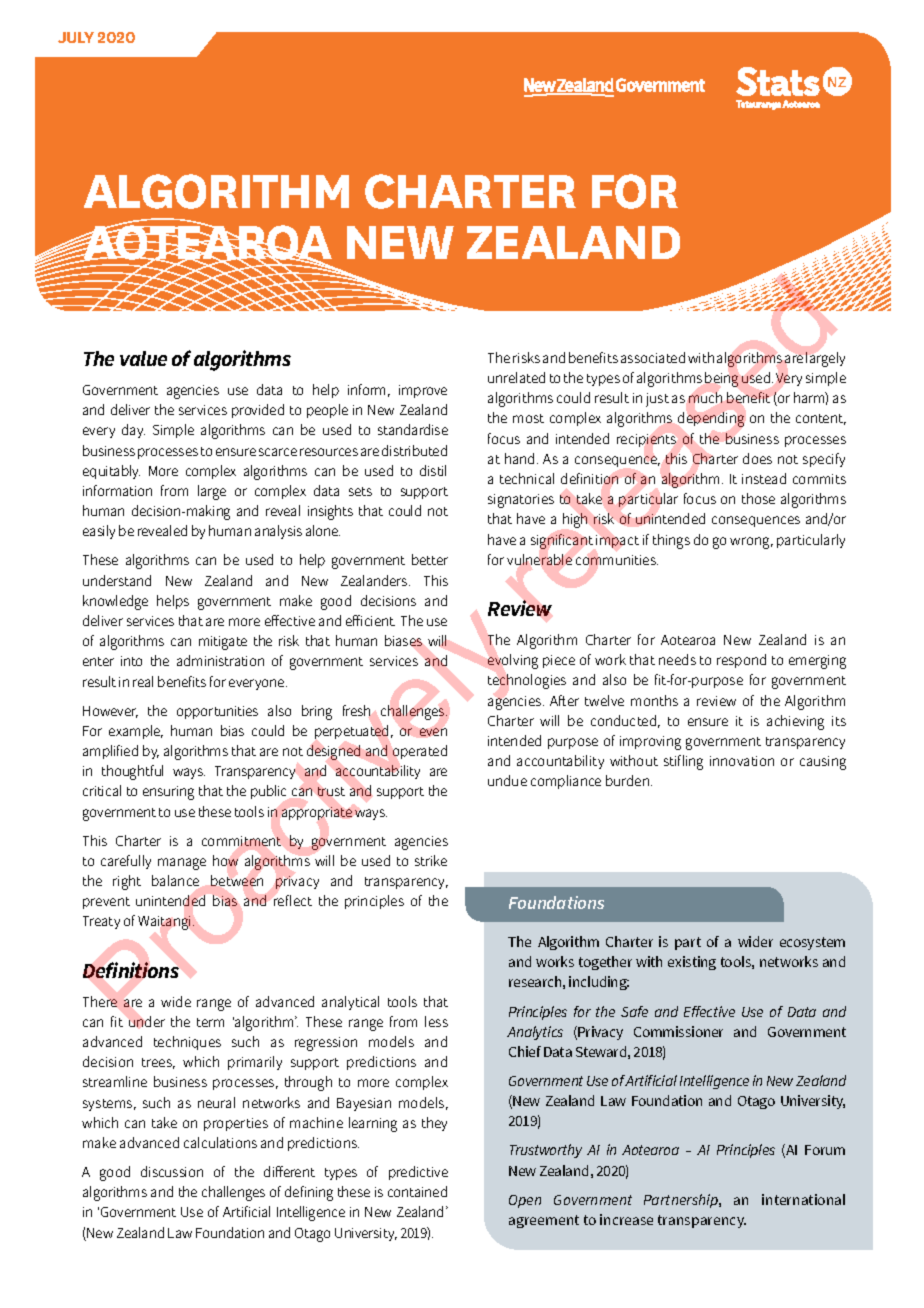 The image size is (924, 1308). I want to click on JULY, so click(76, 37).
